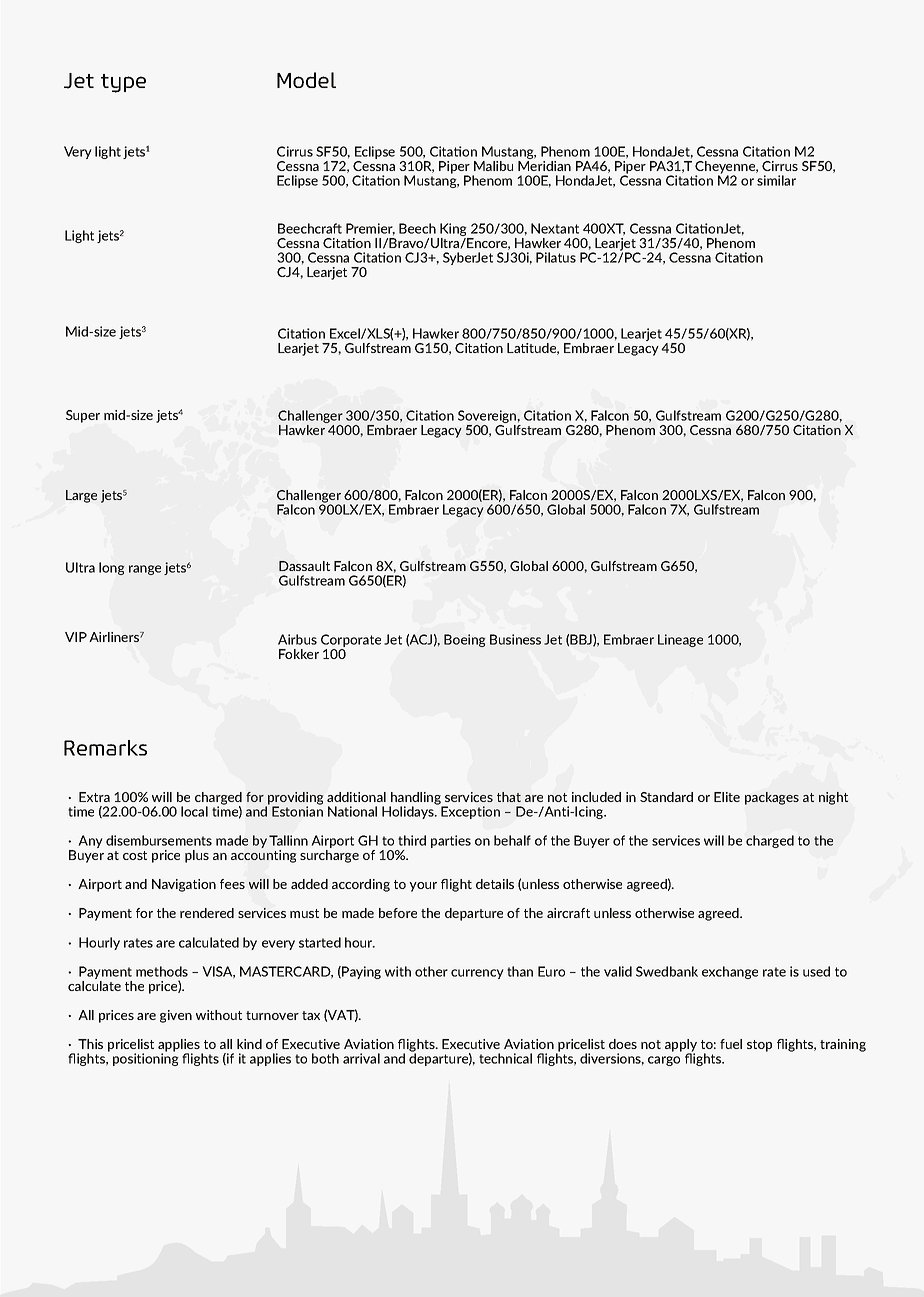 This screenshot has height=1297, width=924. Describe the element at coordinates (123, 83) in the screenshot. I see `type` at that location.
